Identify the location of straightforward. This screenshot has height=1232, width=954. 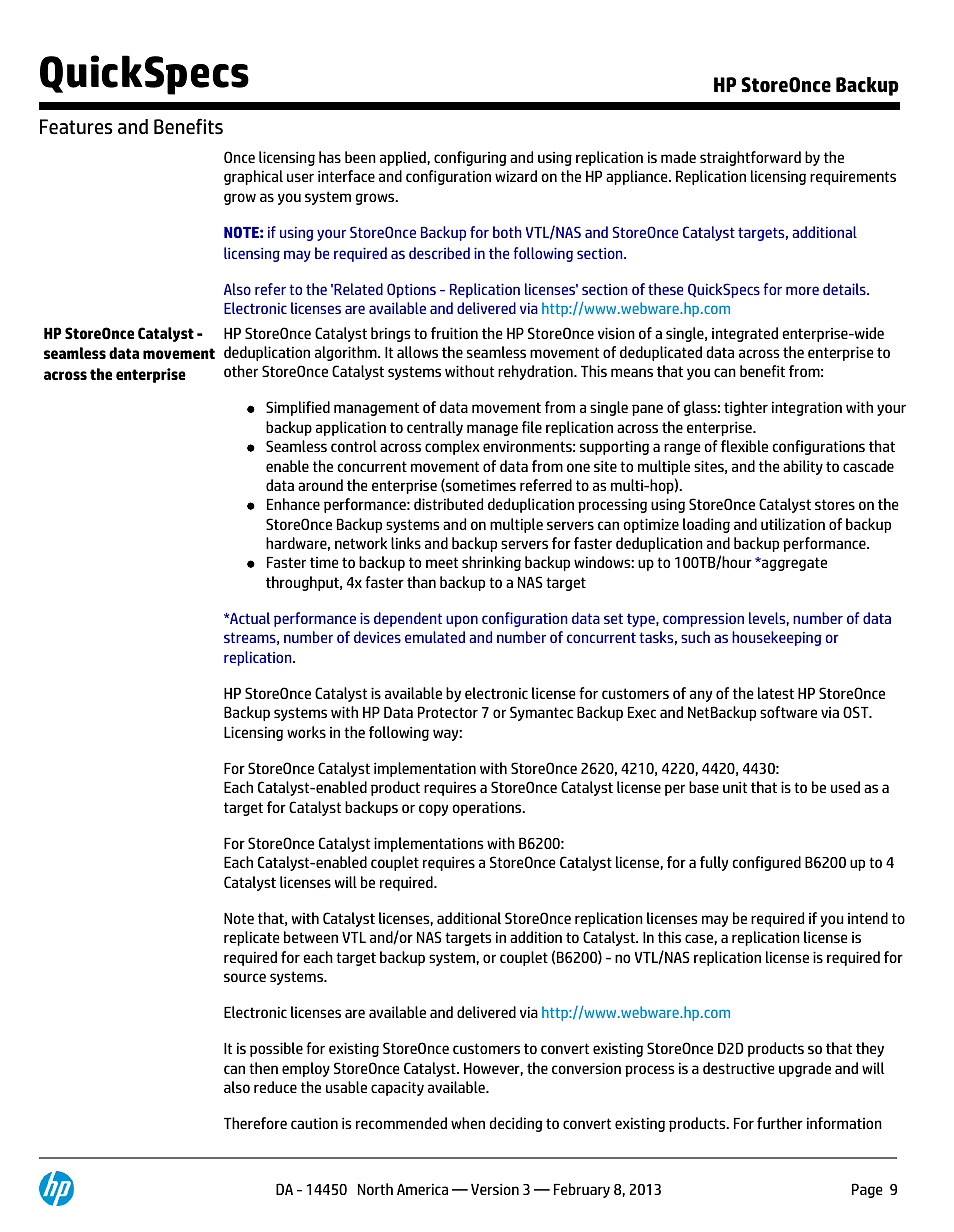
(750, 158).
